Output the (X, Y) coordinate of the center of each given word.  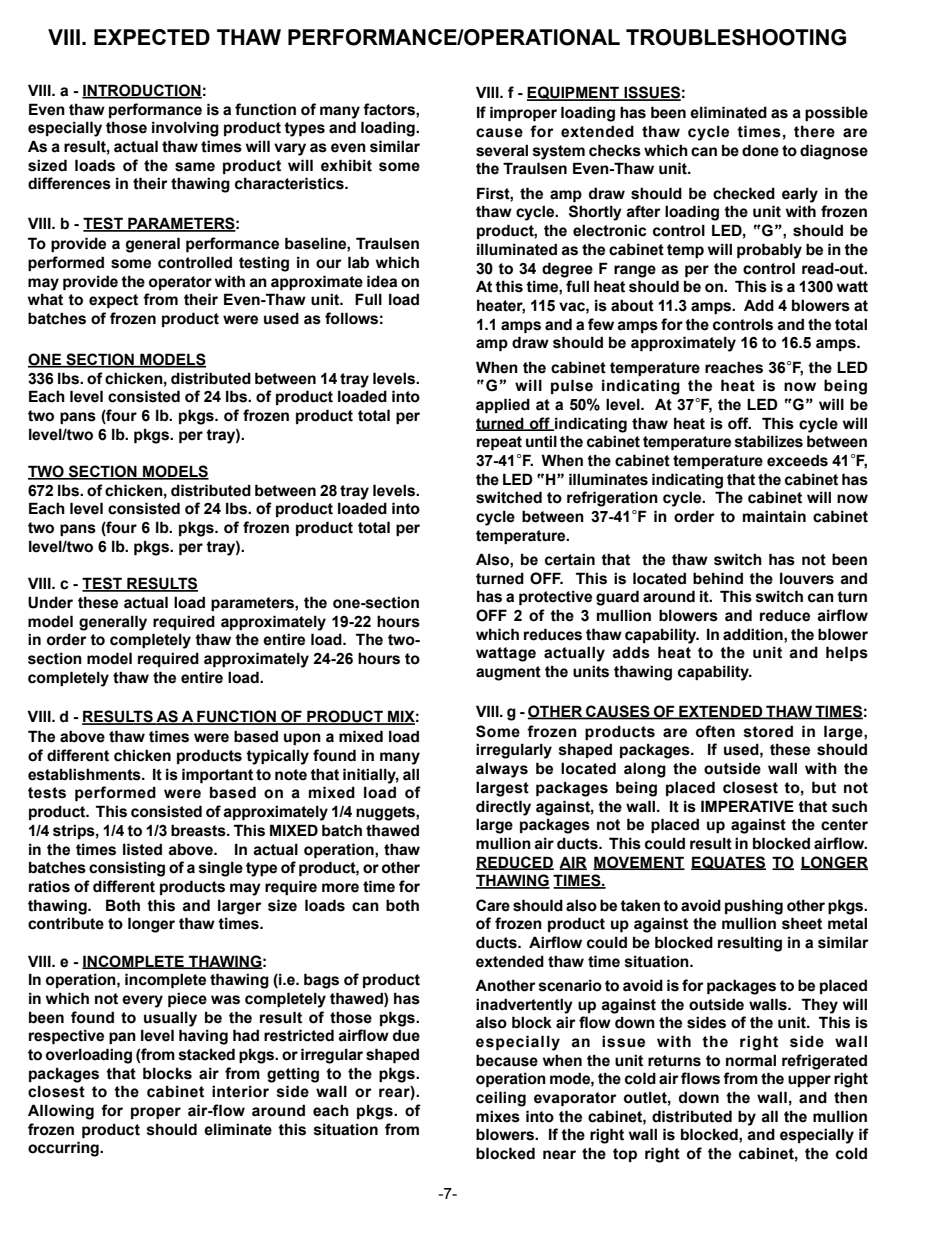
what (45, 299)
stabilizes (769, 441)
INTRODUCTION (142, 91)
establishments (85, 774)
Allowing (61, 1112)
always (502, 770)
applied (503, 405)
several (502, 150)
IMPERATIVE (747, 806)
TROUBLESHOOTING (736, 37)
